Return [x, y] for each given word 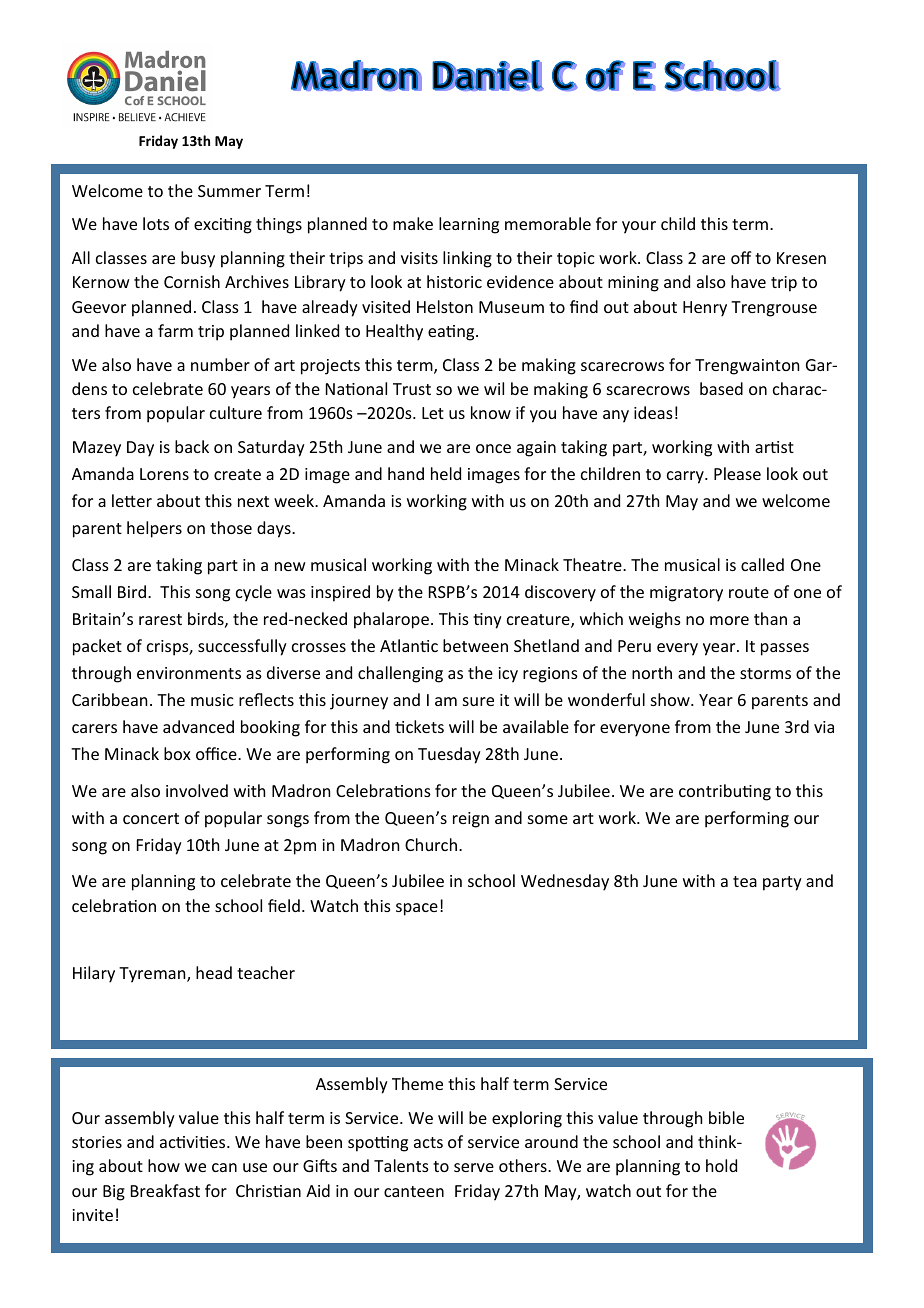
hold [721, 1165]
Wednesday [565, 882]
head [214, 972]
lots [156, 223]
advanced [198, 726]
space [417, 909]
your [639, 227]
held [446, 473]
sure [478, 701]
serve [474, 1167]
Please [737, 473]
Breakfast [165, 1190]
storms [765, 673]
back [192, 446]
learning [469, 225]
